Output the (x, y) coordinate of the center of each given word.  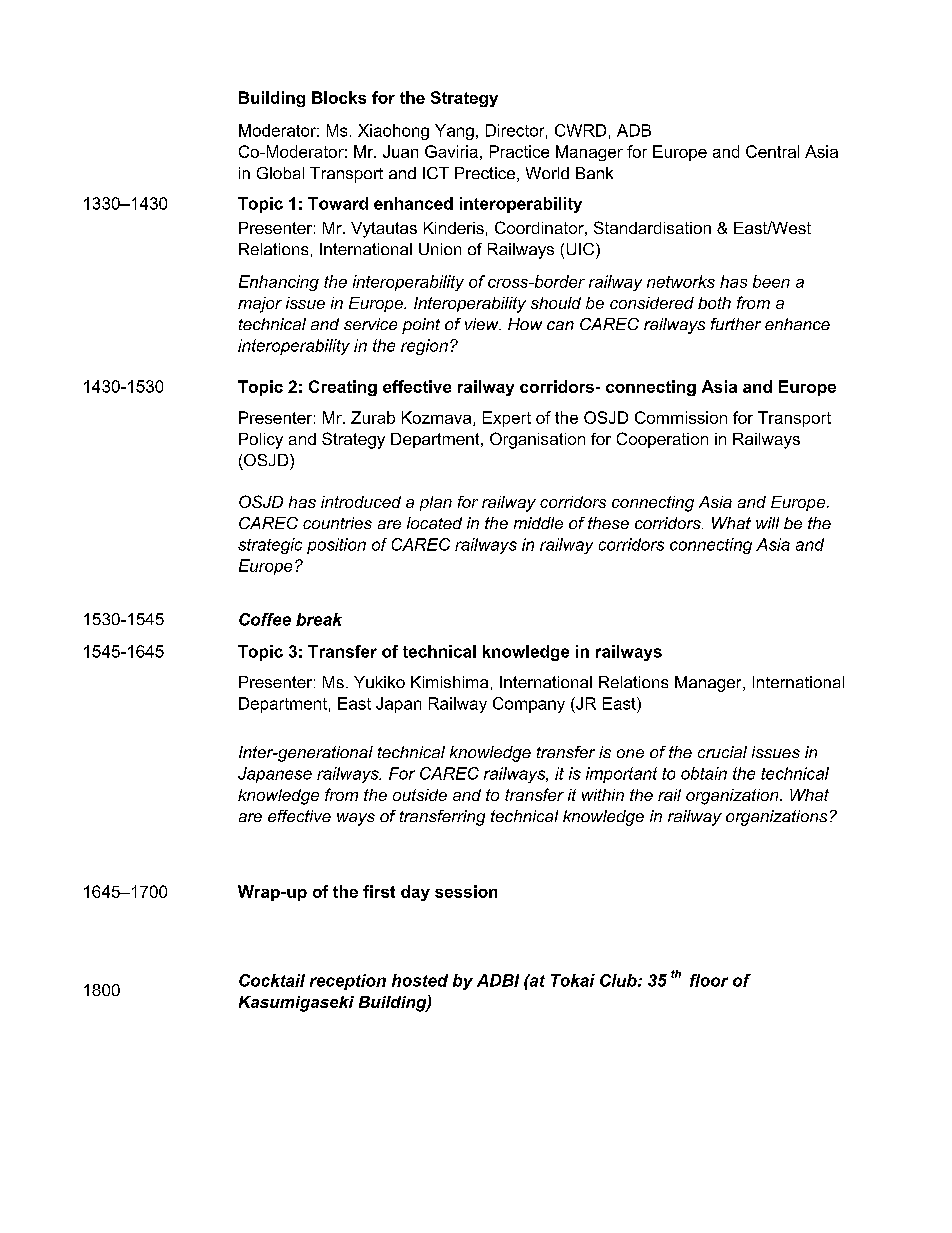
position (336, 546)
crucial (722, 752)
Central (772, 151)
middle (538, 523)
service (370, 324)
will (767, 523)
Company (529, 705)
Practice (519, 151)
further (736, 324)
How (525, 324)
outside (420, 795)
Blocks (339, 97)
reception (348, 982)
